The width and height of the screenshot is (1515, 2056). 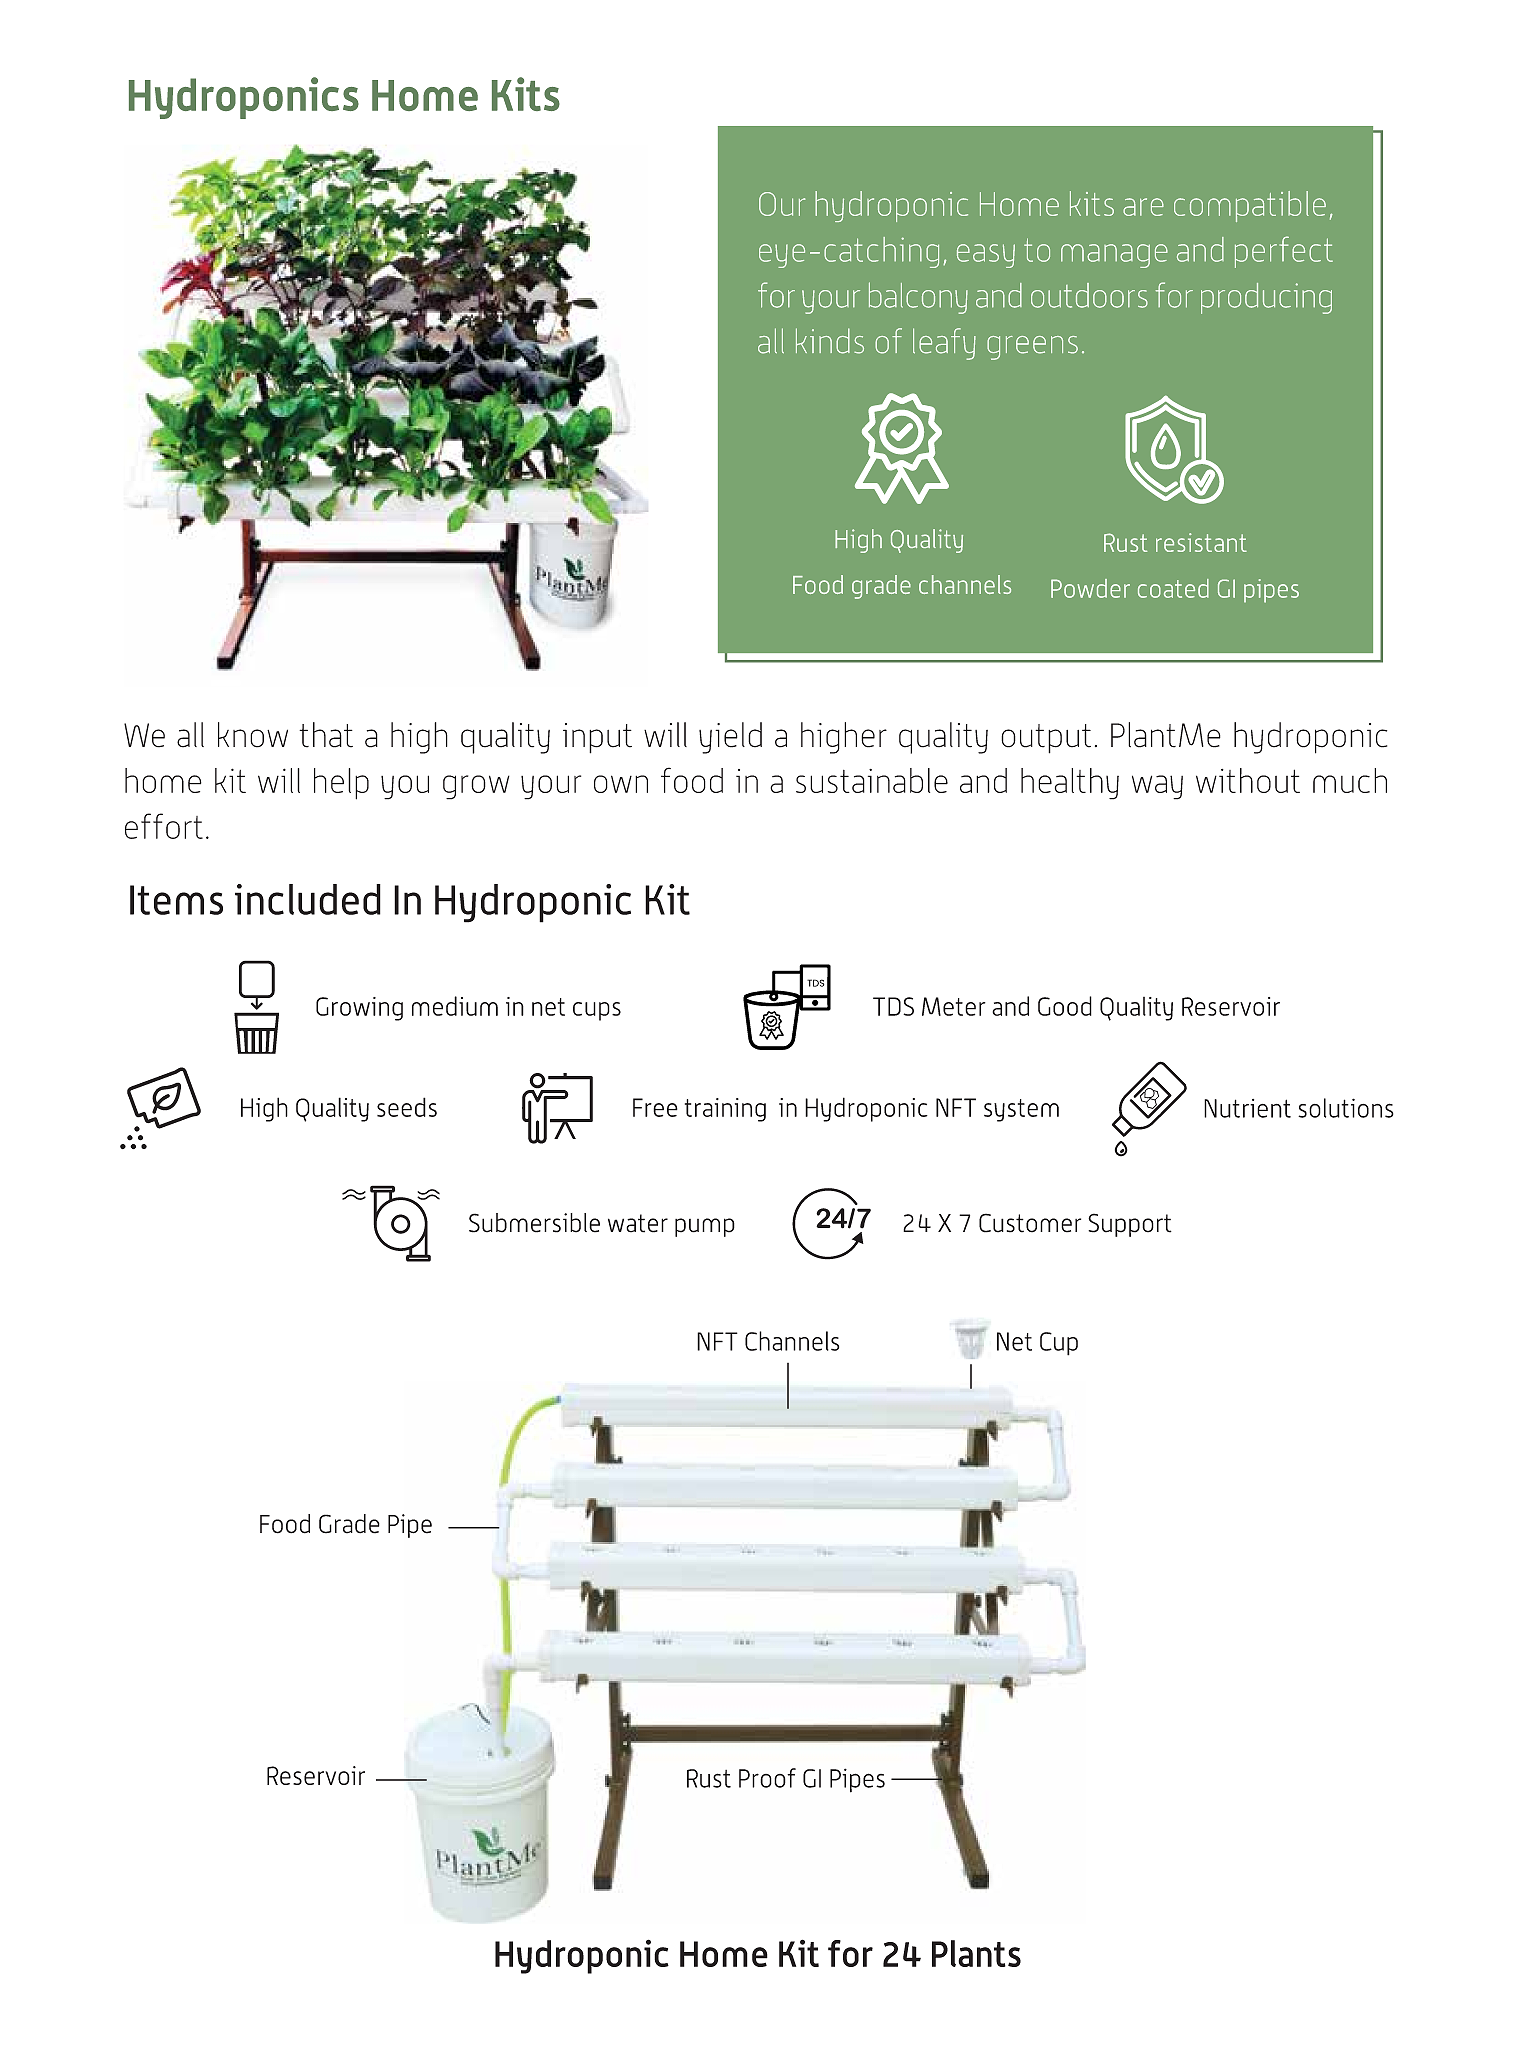 What do you see at coordinates (534, 1223) in the screenshot?
I see `Submersible` at bounding box center [534, 1223].
